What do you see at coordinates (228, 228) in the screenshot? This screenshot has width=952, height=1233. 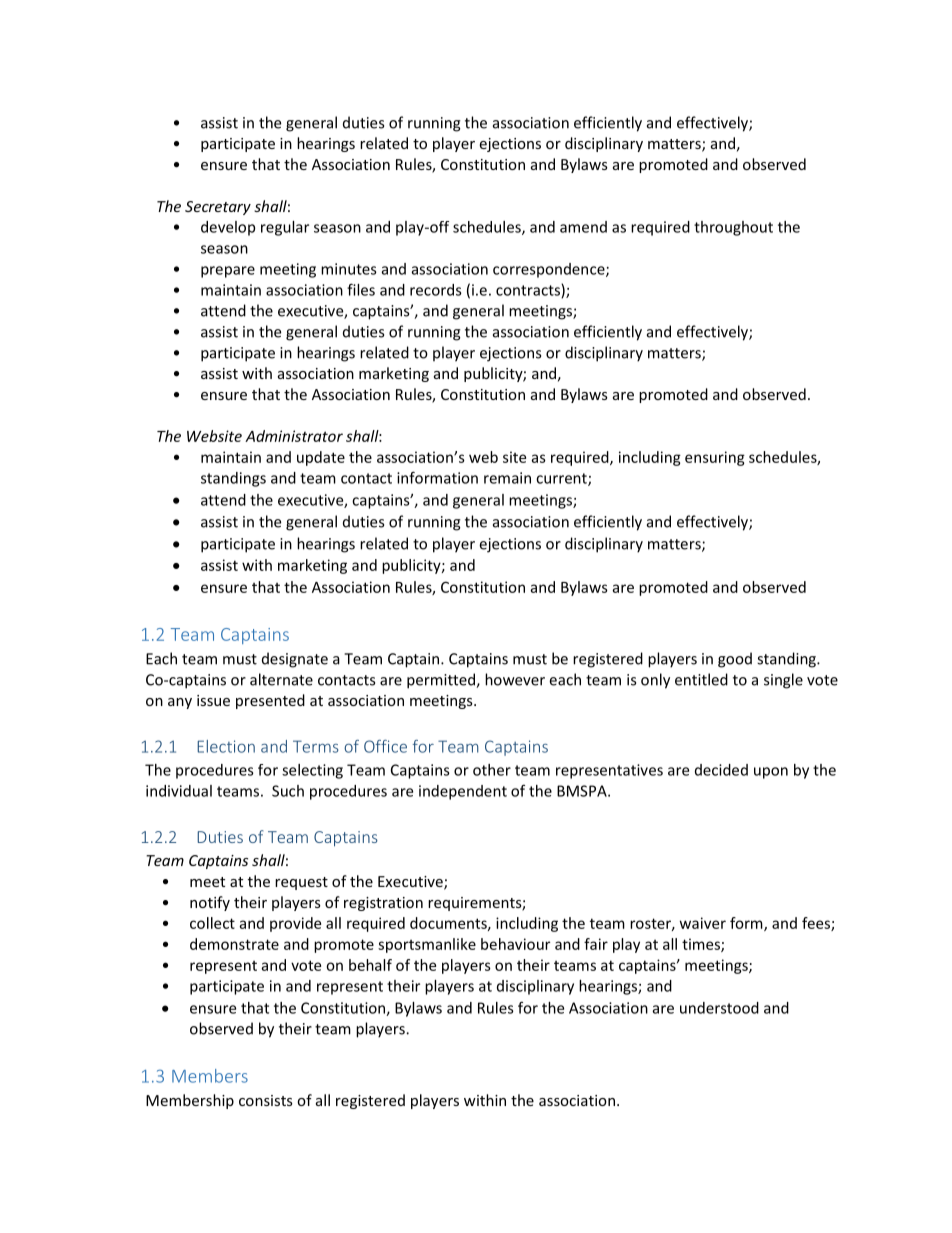 I see `develop` at bounding box center [228, 228].
